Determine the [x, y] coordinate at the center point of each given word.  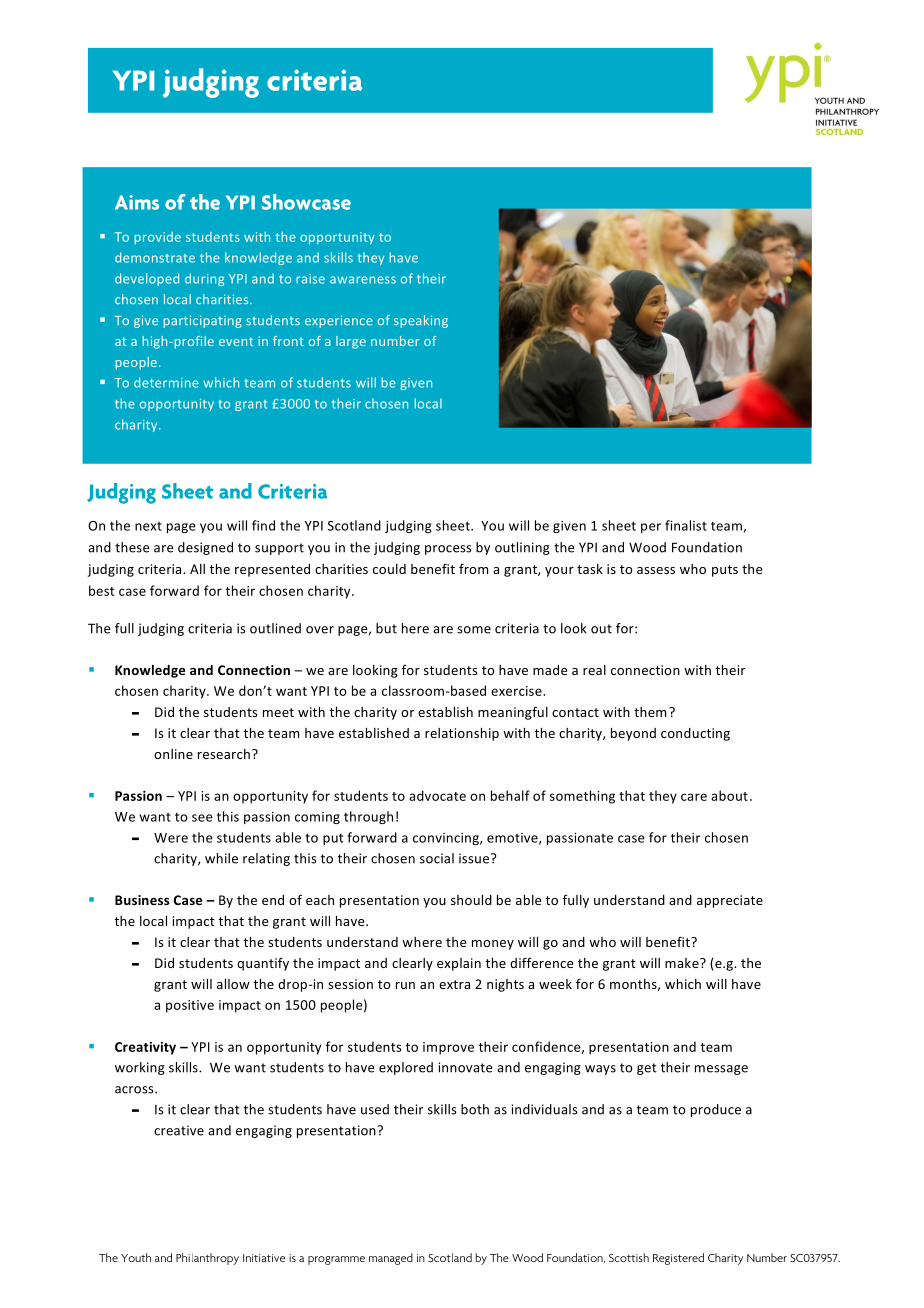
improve [448, 1048]
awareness [363, 280]
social [437, 858]
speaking [421, 321]
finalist [686, 525]
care [694, 797]
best [102, 590]
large [351, 342]
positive [190, 1006]
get [647, 1069]
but [386, 628]
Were [171, 838]
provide [157, 238]
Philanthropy [207, 1259]
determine [166, 382]
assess [656, 570]
